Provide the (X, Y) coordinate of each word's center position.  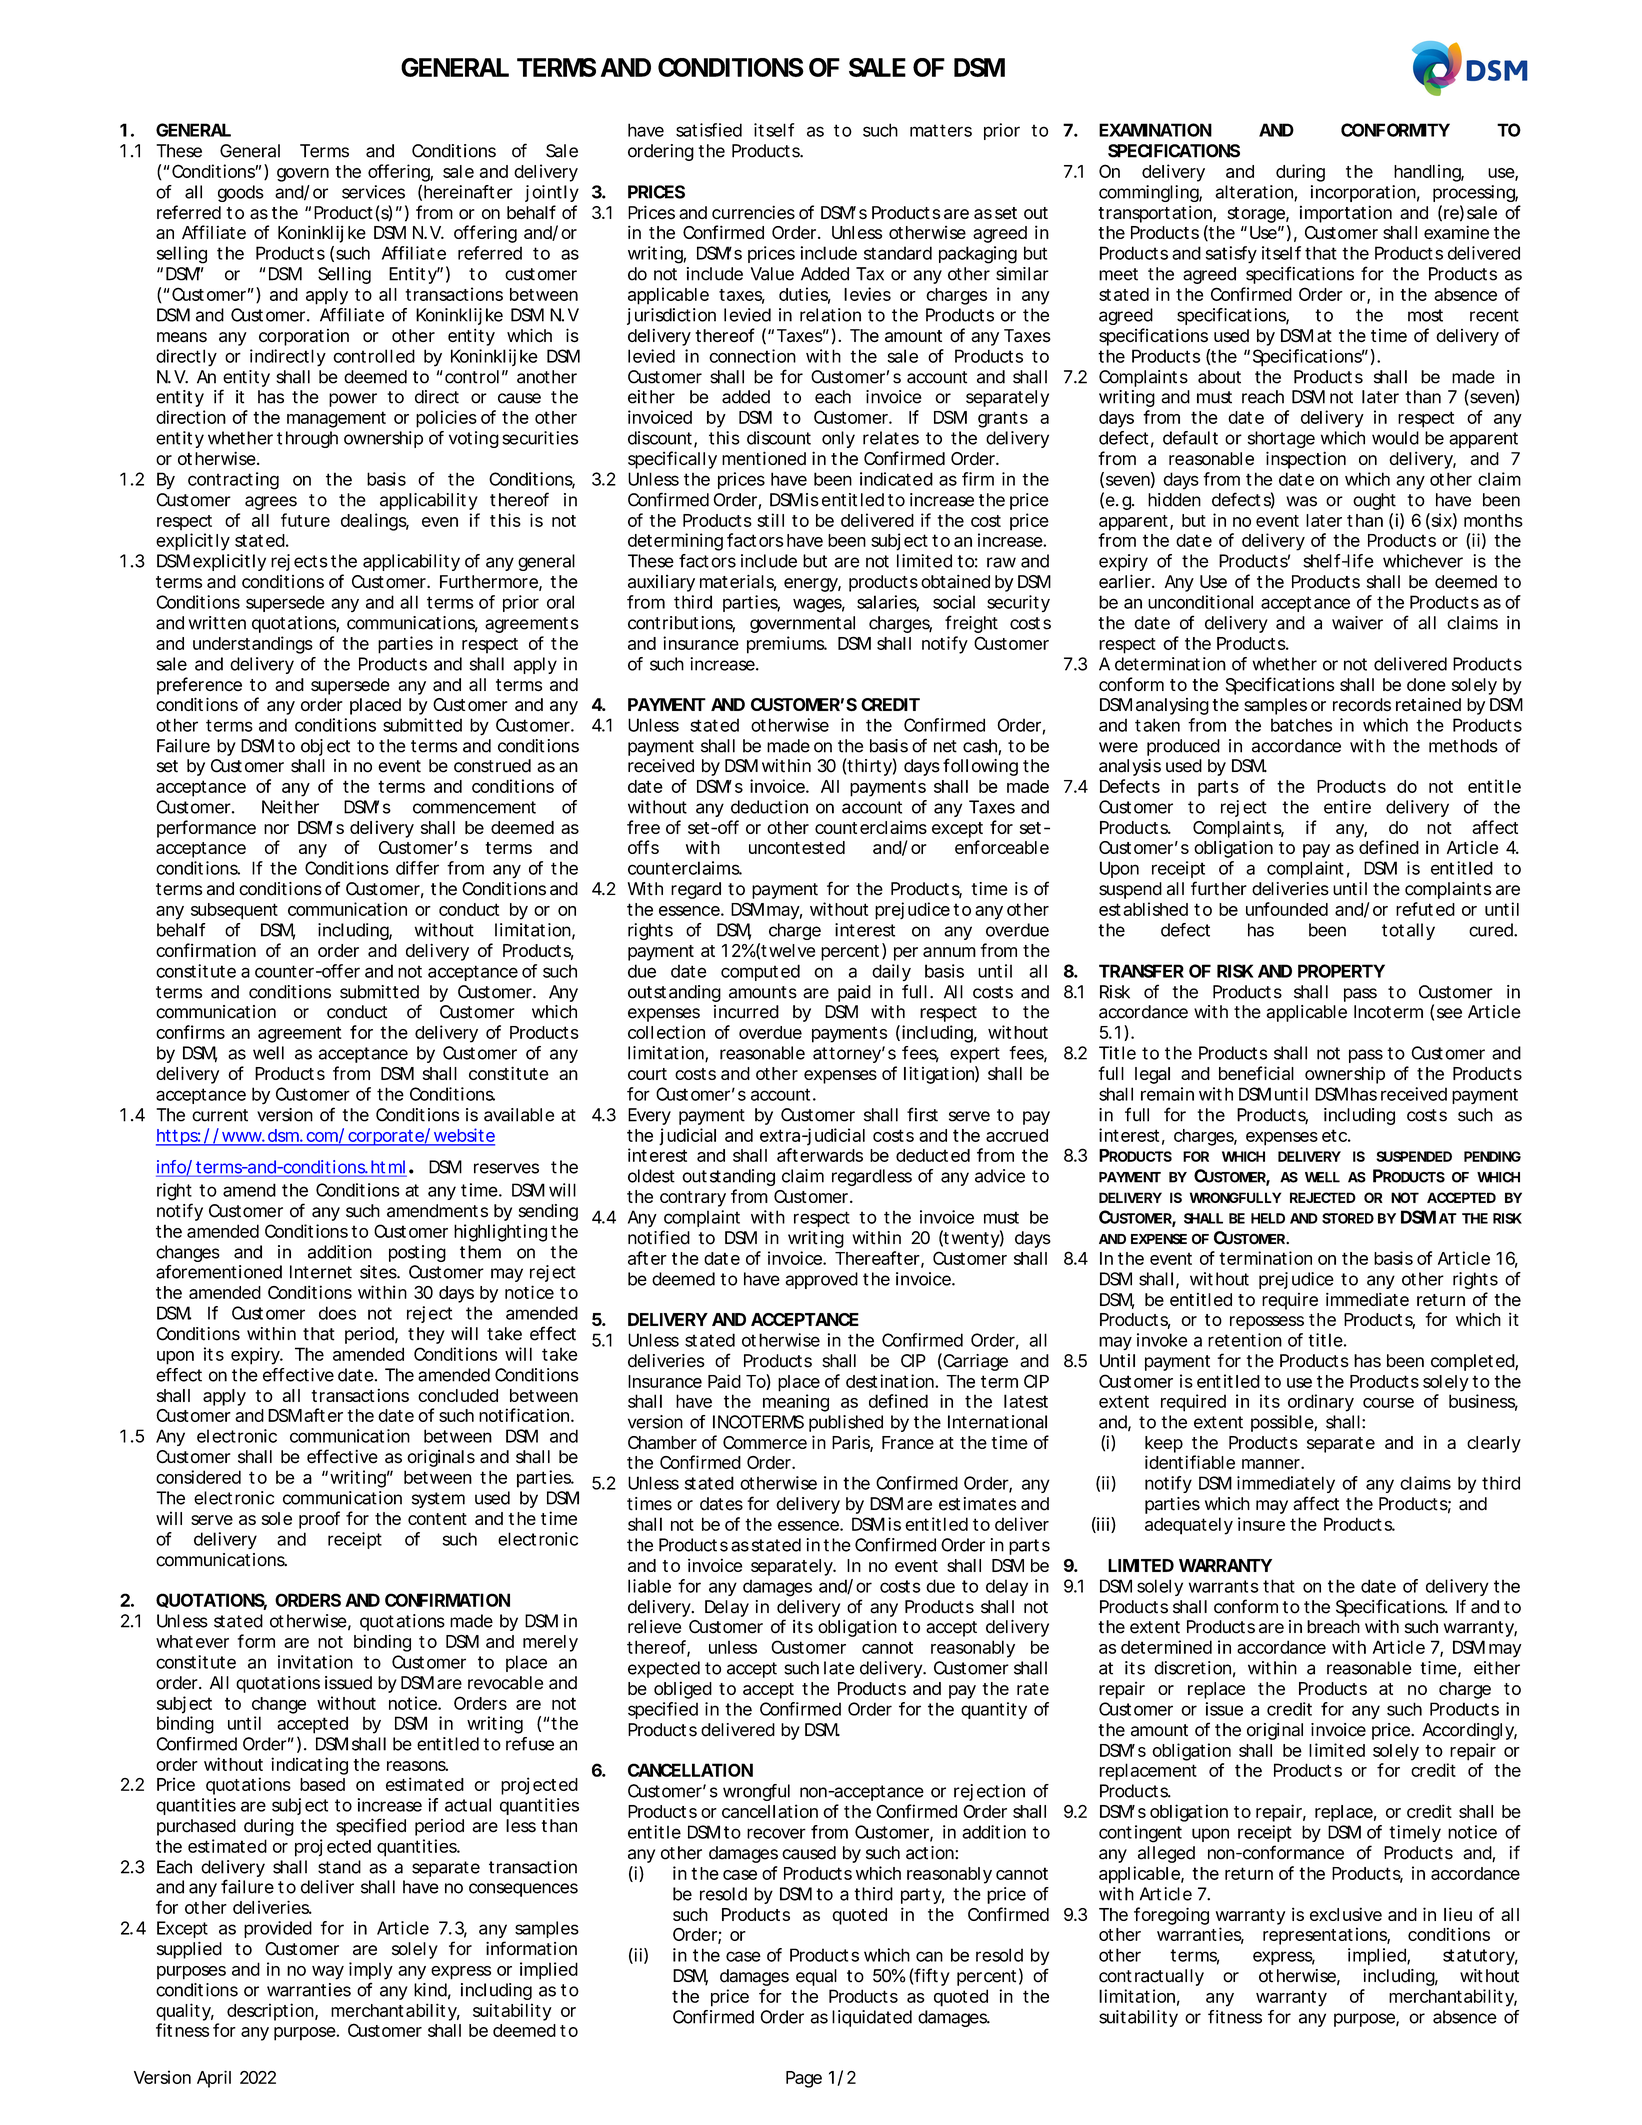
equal (816, 1977)
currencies (753, 212)
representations (1326, 1936)
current (220, 1115)
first (922, 1114)
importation (1346, 214)
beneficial (1256, 1073)
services (373, 192)
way (328, 1973)
